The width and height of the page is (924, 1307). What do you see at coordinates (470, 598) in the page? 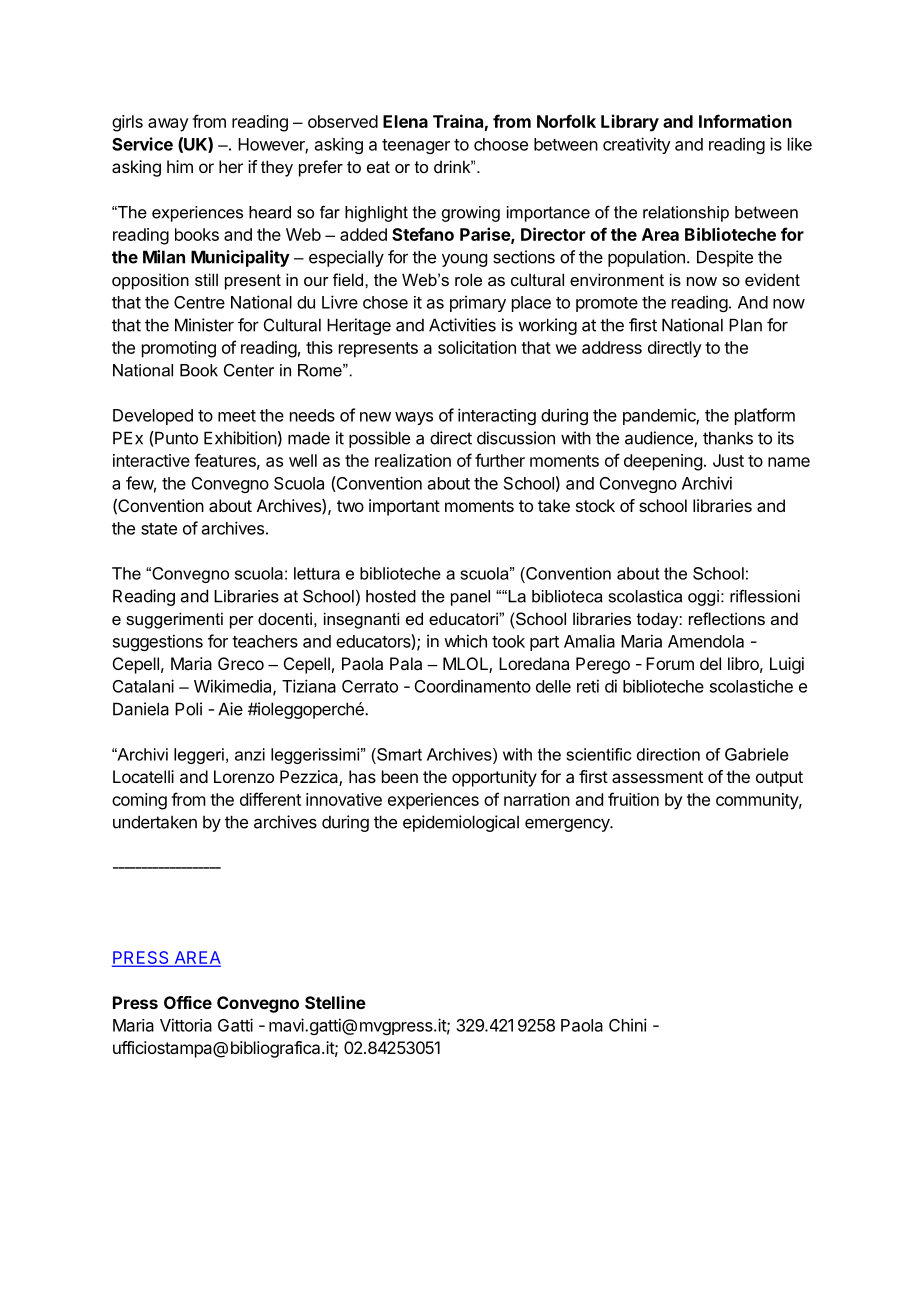
I see `panel` at bounding box center [470, 598].
